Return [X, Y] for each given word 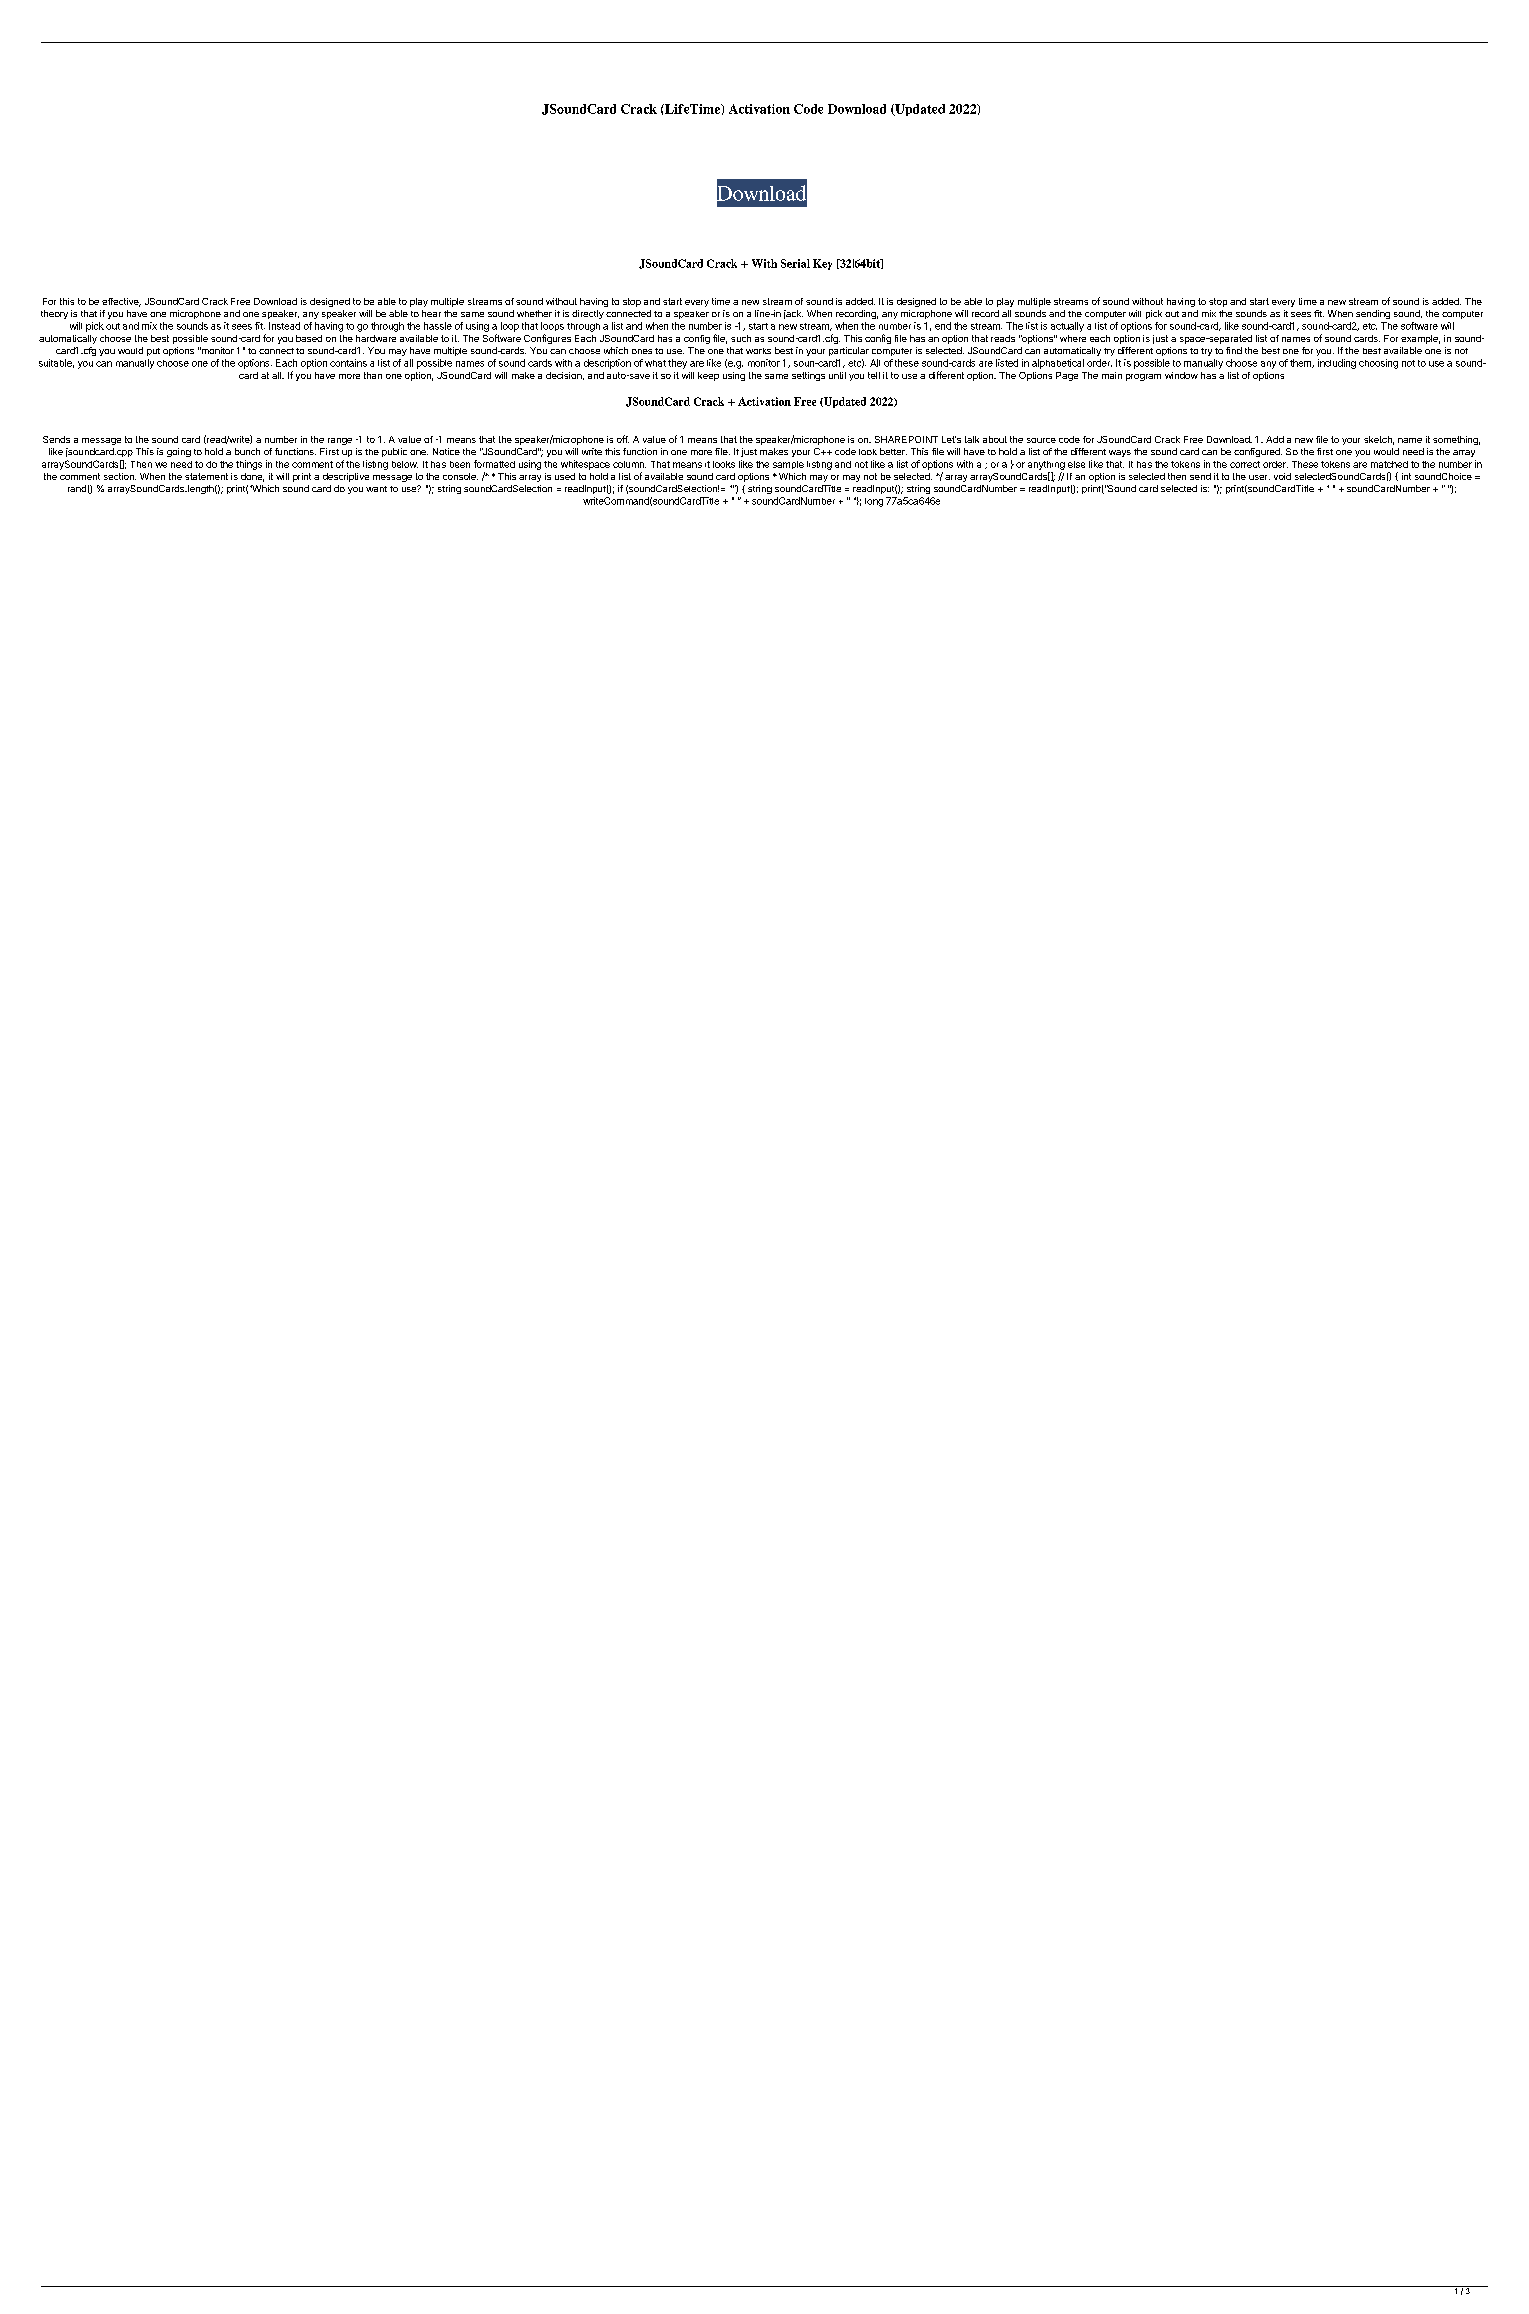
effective [121, 302]
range [340, 441]
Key [822, 264]
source [1041, 440]
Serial [795, 263]
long [874, 502]
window [1181, 375]
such [741, 338]
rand [77, 488]
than [373, 375]
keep [708, 376]
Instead [284, 326]
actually [1067, 327]
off [623, 439]
